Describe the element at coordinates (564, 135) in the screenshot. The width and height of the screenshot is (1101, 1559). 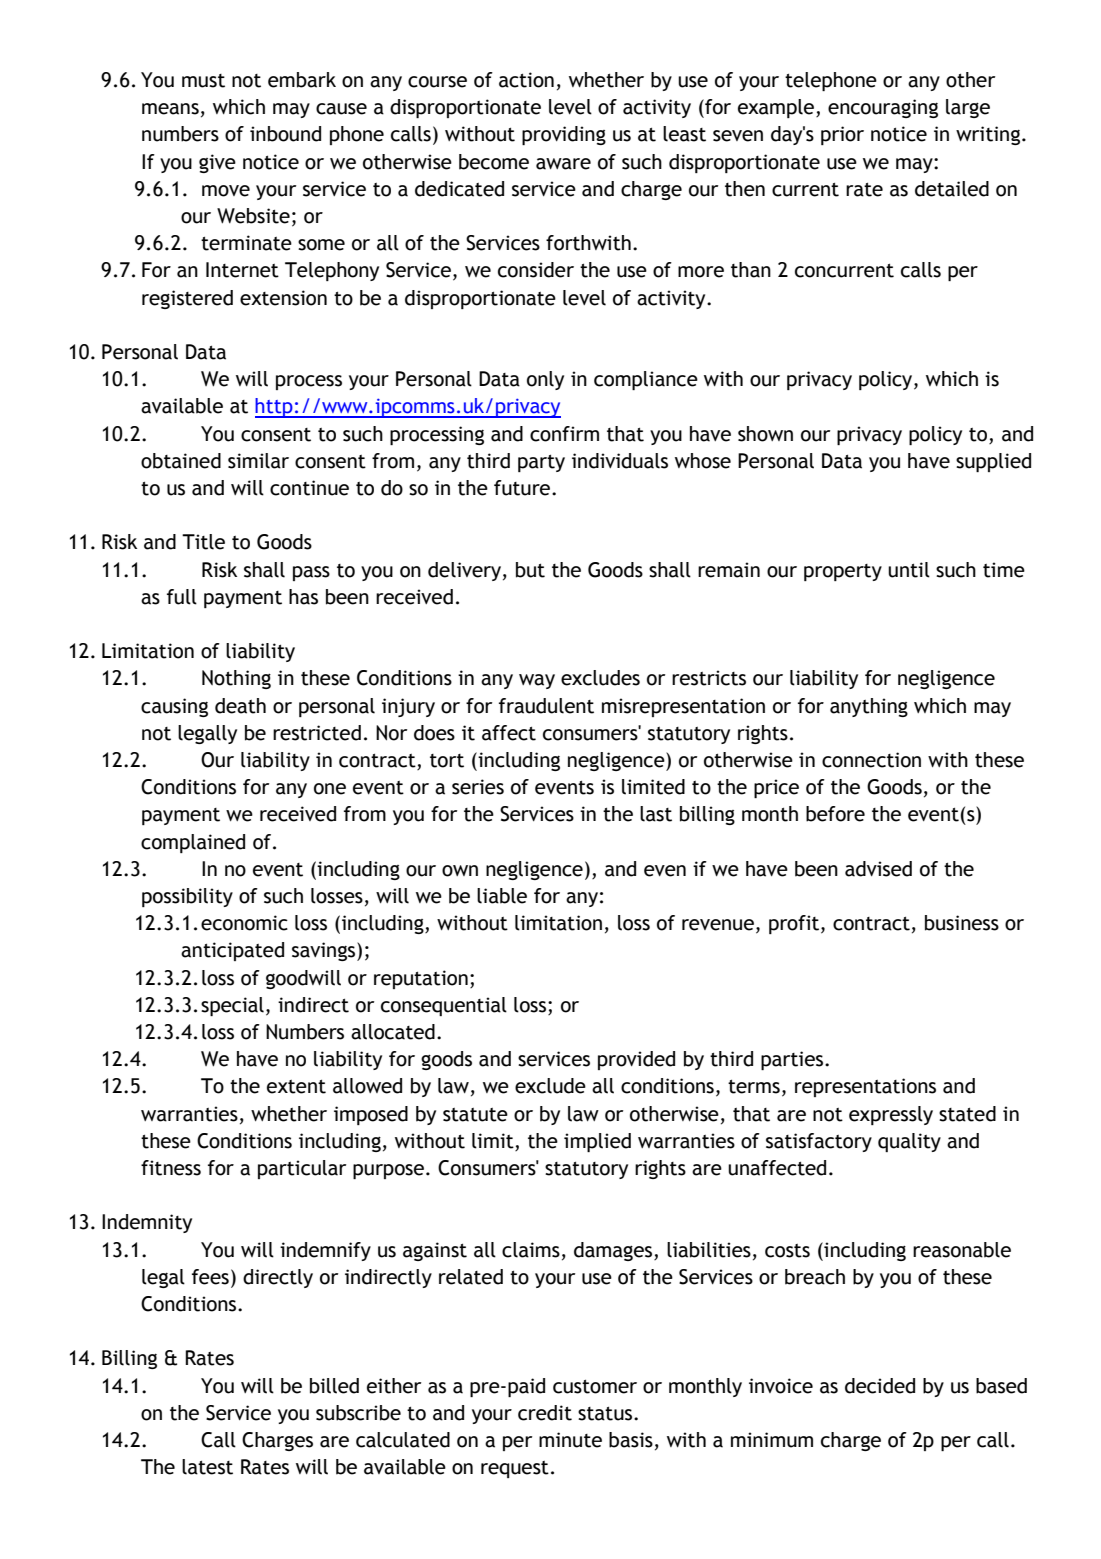
I see `providing` at that location.
